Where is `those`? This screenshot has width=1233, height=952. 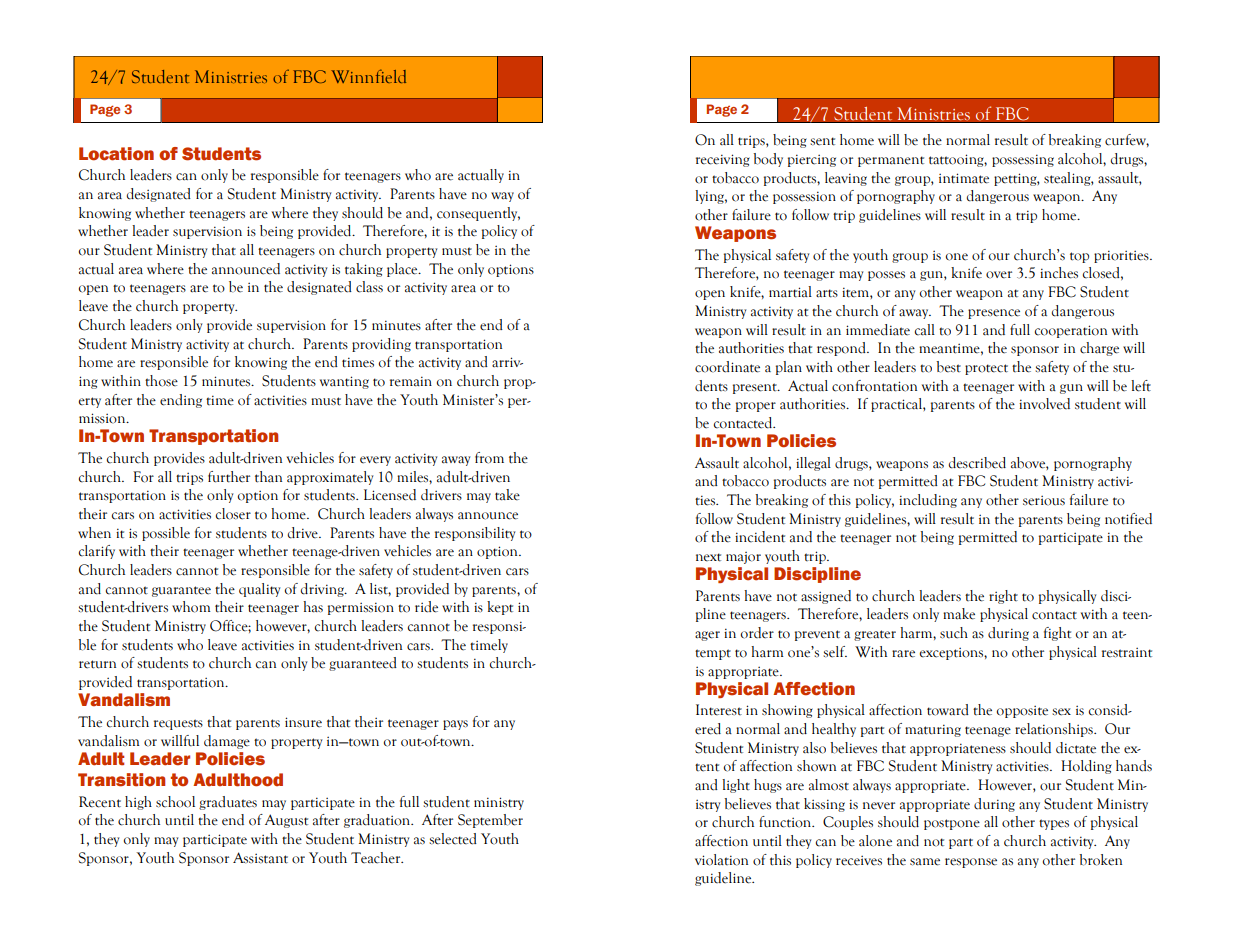 those is located at coordinates (161, 381).
